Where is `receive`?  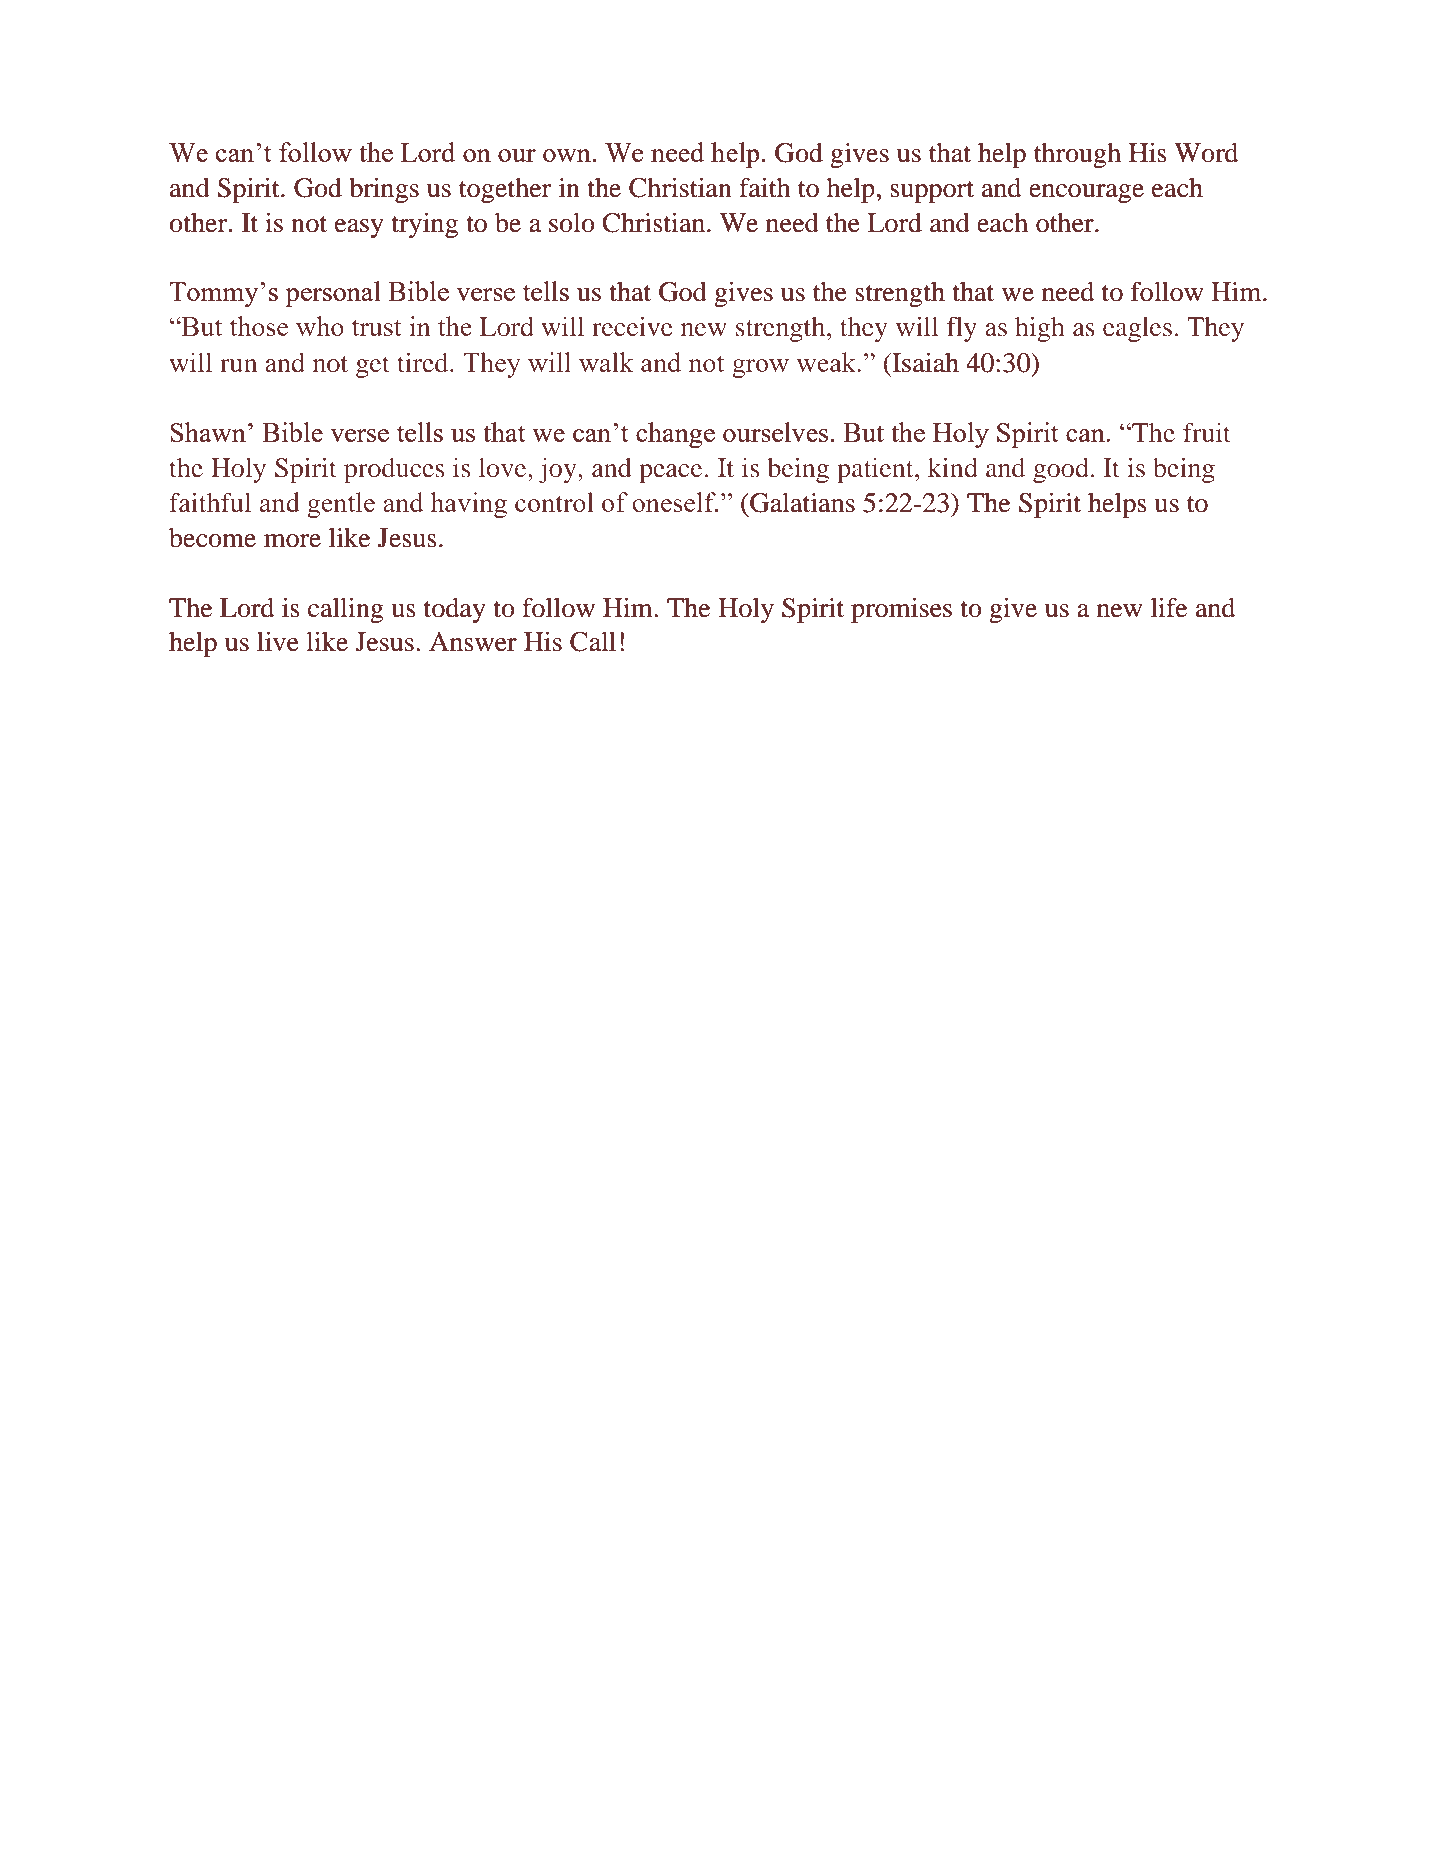 receive is located at coordinates (632, 326).
